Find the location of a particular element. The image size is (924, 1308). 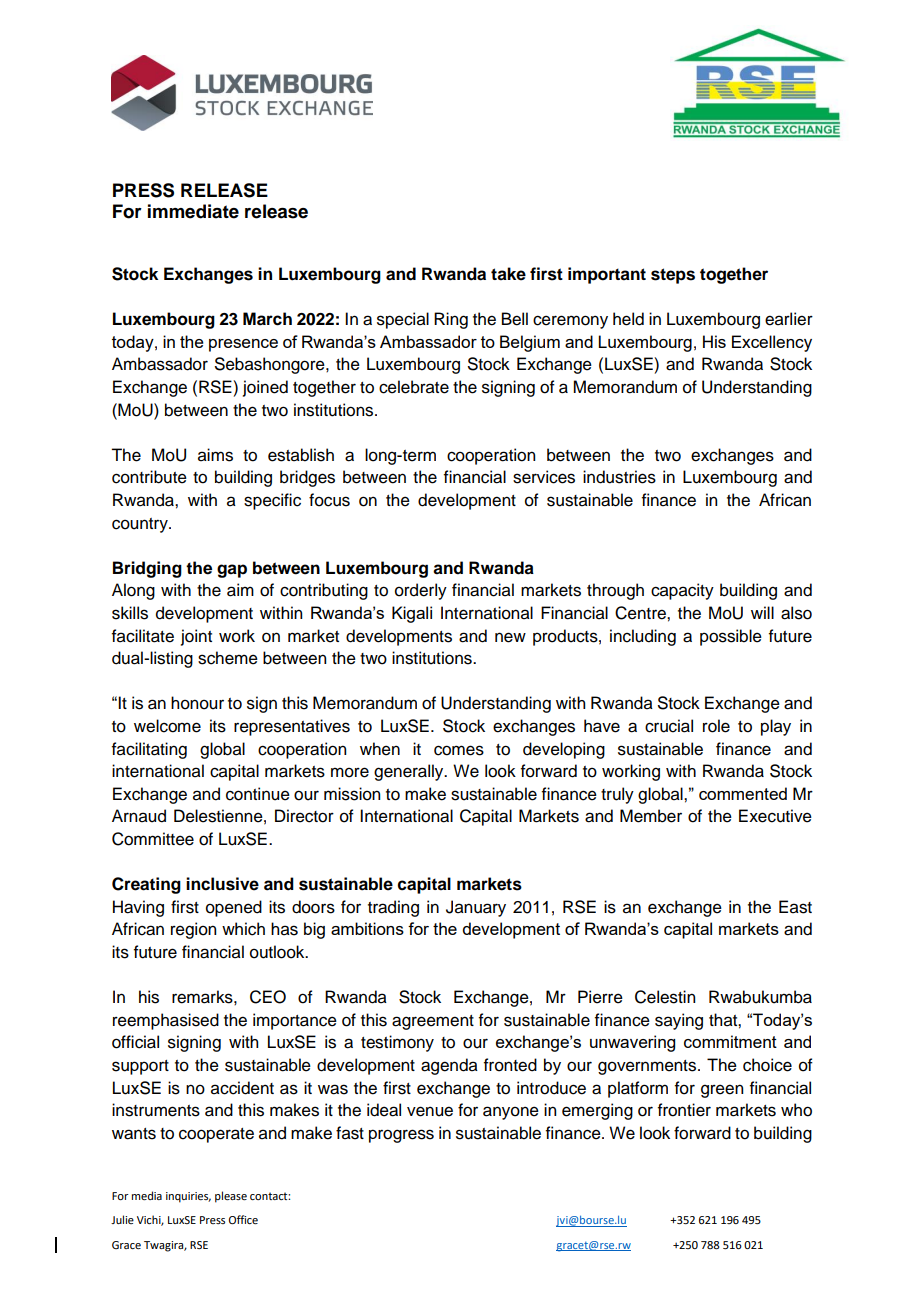

agreement is located at coordinates (433, 1022).
